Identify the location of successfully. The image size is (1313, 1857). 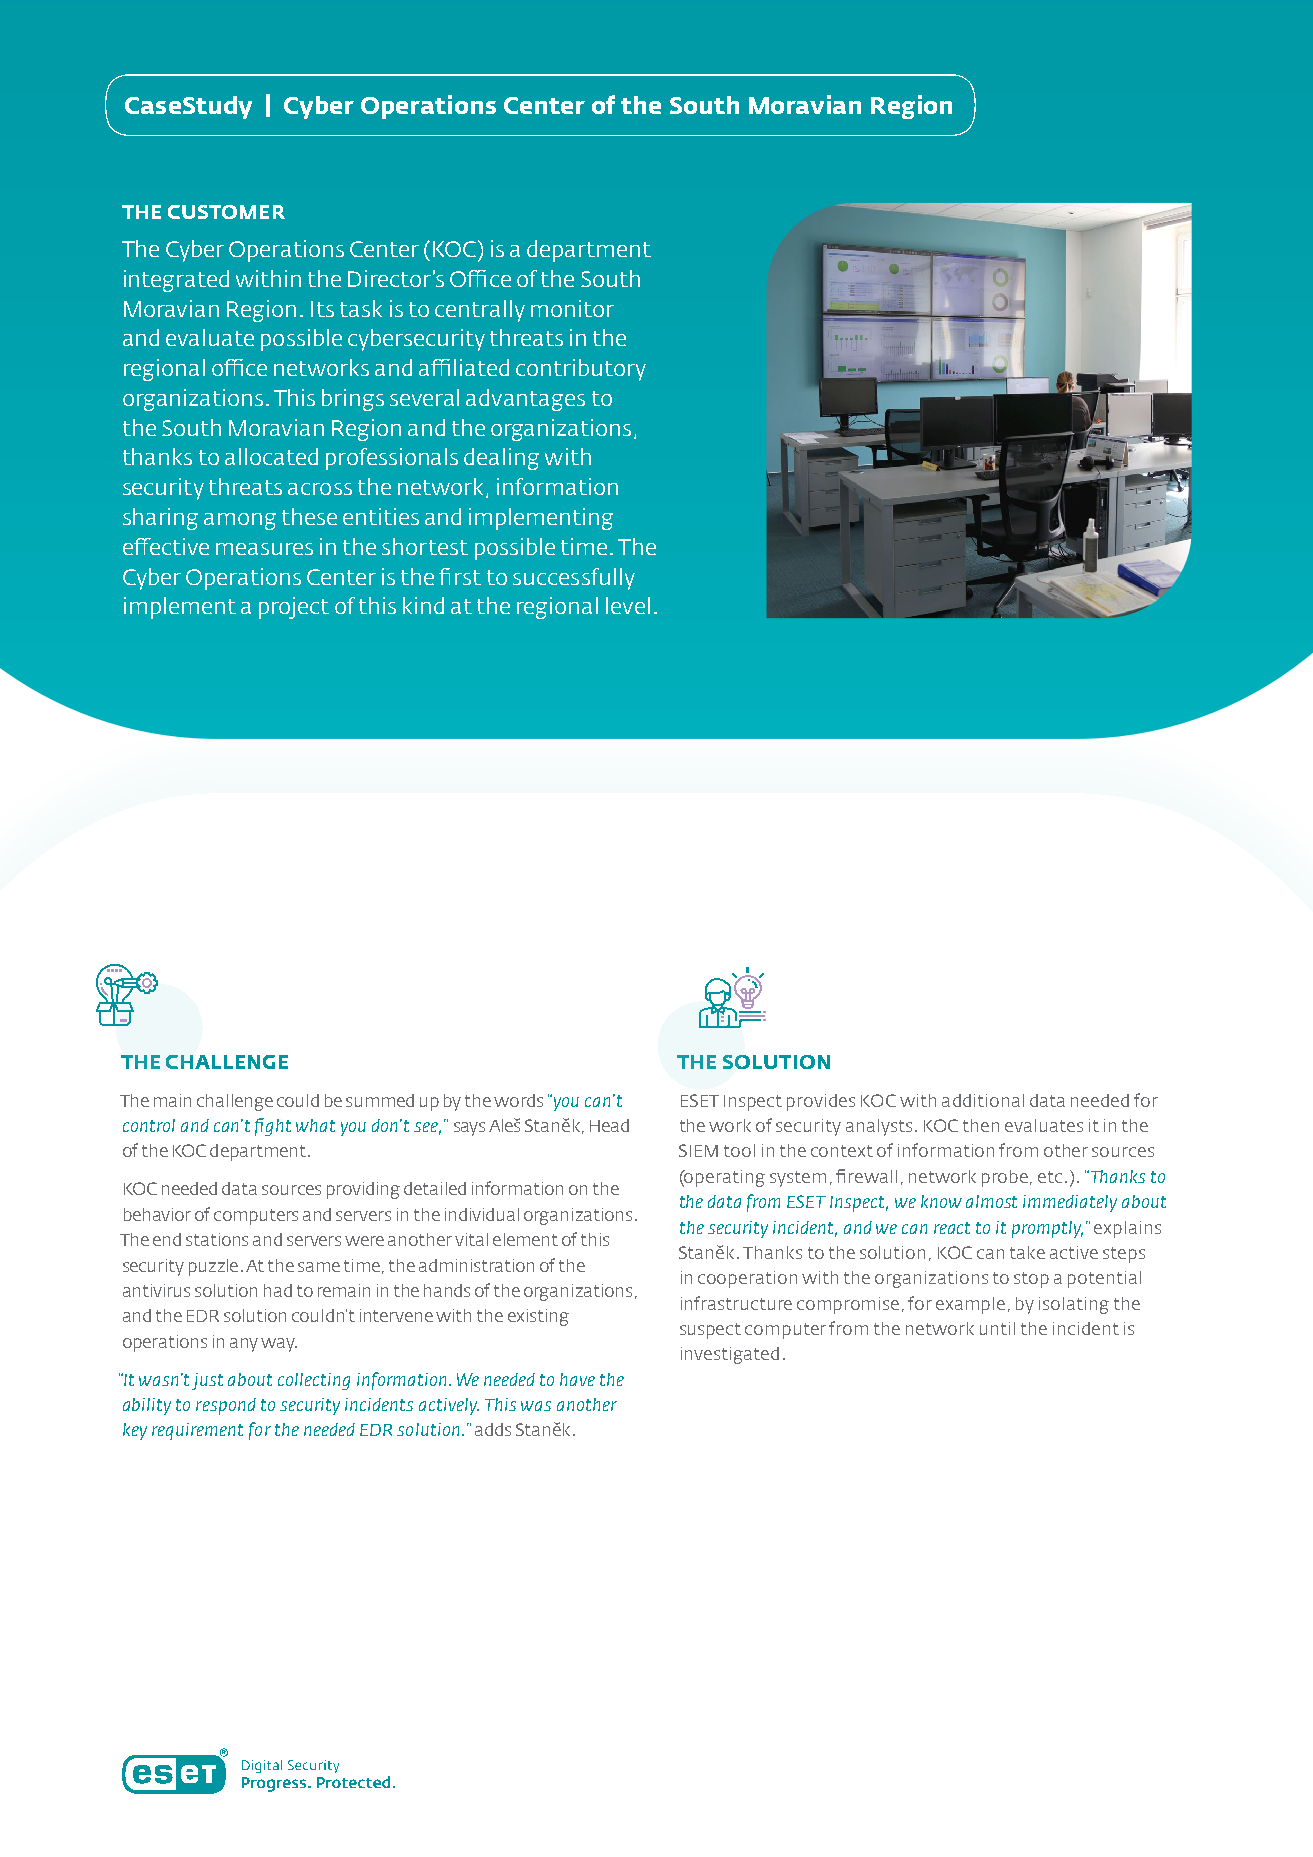
(574, 579).
